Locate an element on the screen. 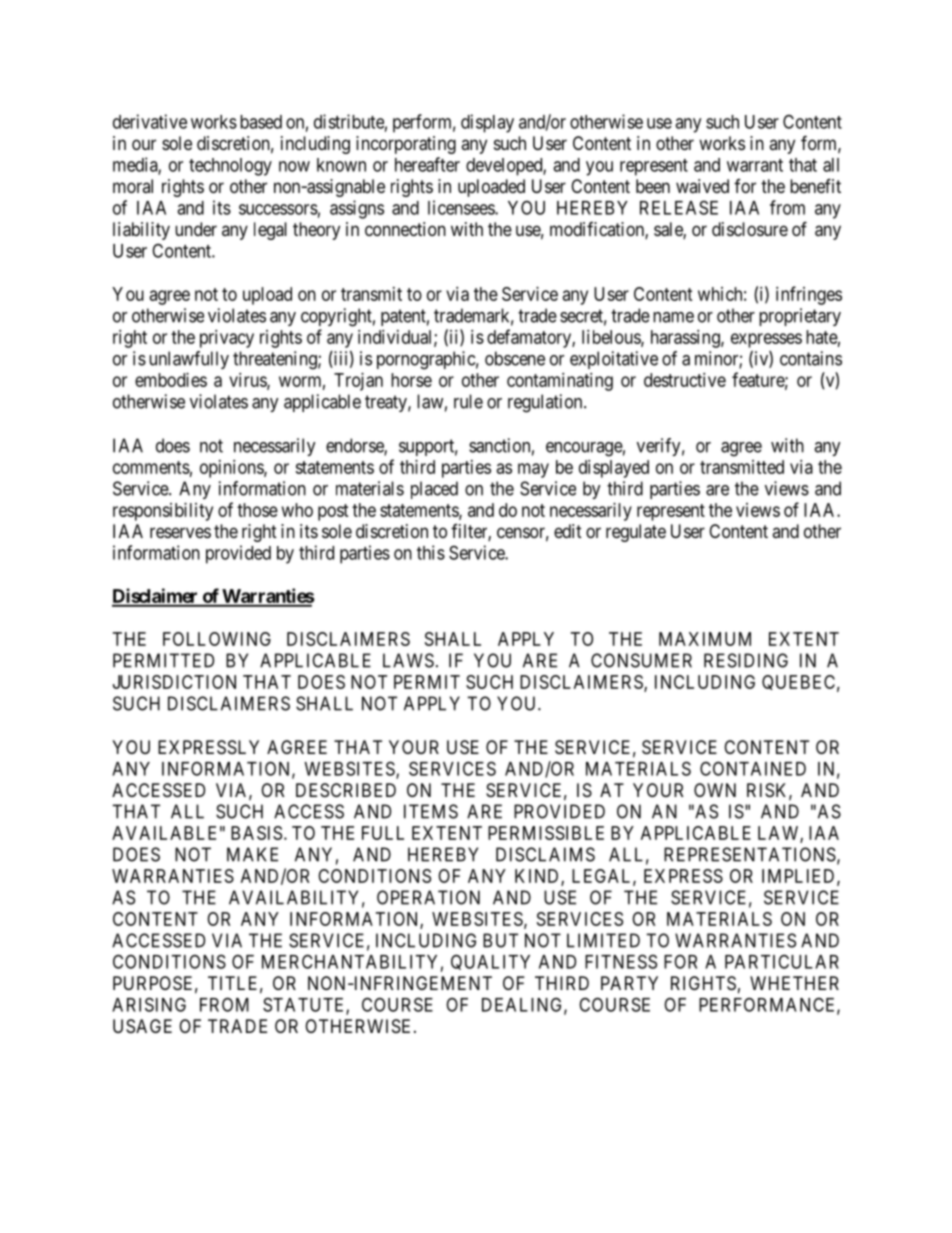 The height and width of the screenshot is (1233, 952). hereafter is located at coordinates (427, 164).
